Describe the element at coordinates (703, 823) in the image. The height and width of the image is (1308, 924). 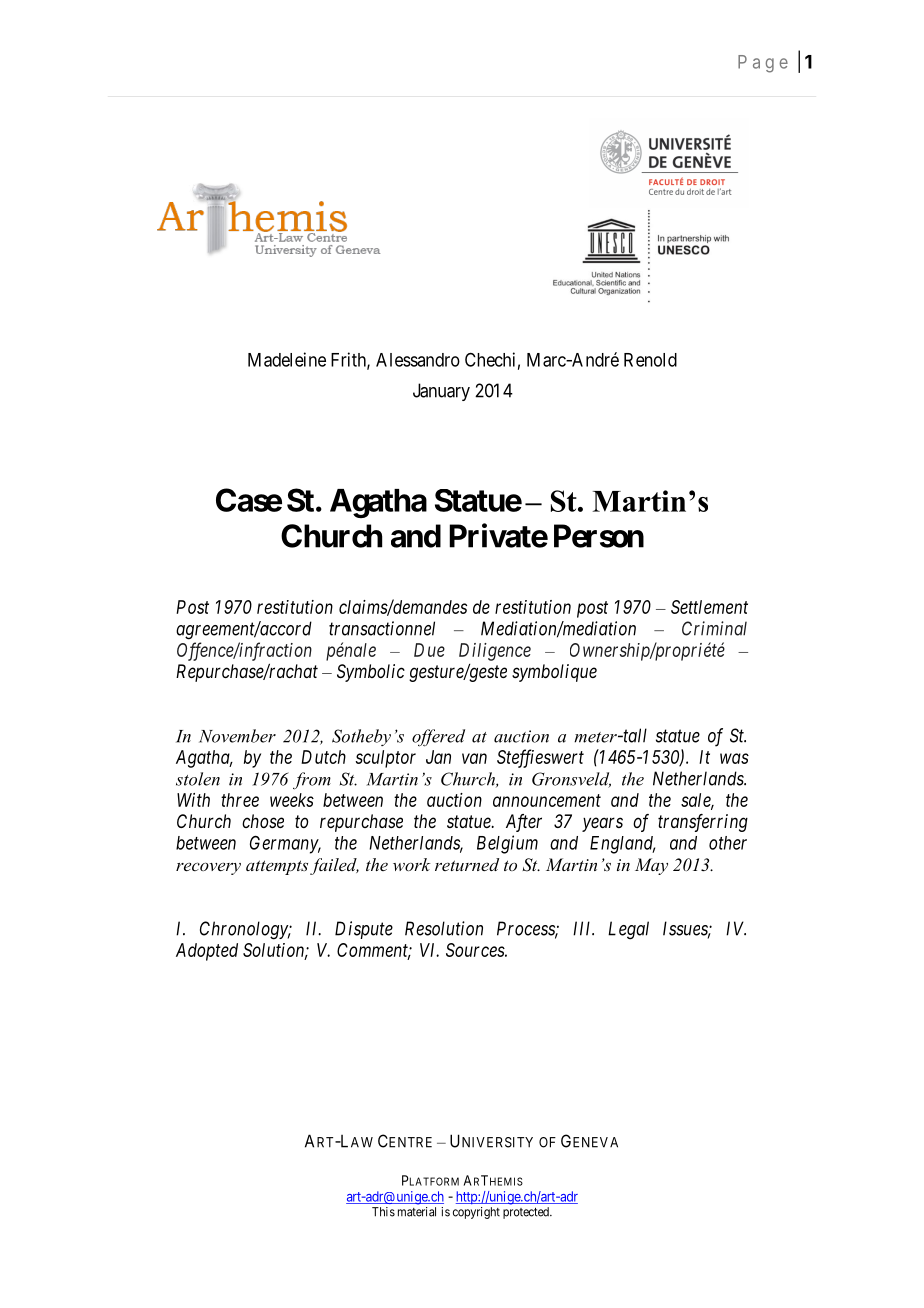
I see `transferring` at that location.
